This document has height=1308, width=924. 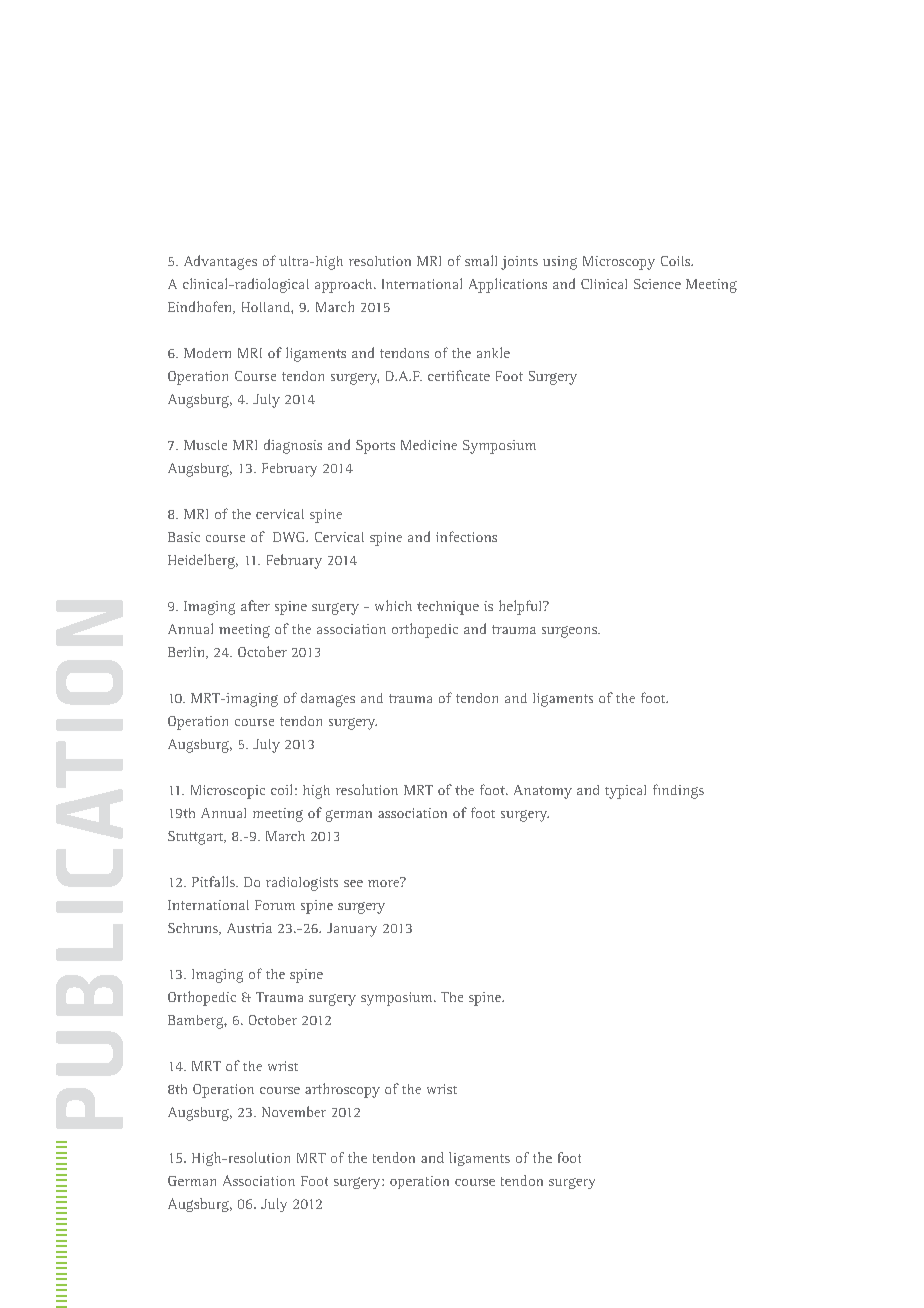 I want to click on typical, so click(x=625, y=792).
